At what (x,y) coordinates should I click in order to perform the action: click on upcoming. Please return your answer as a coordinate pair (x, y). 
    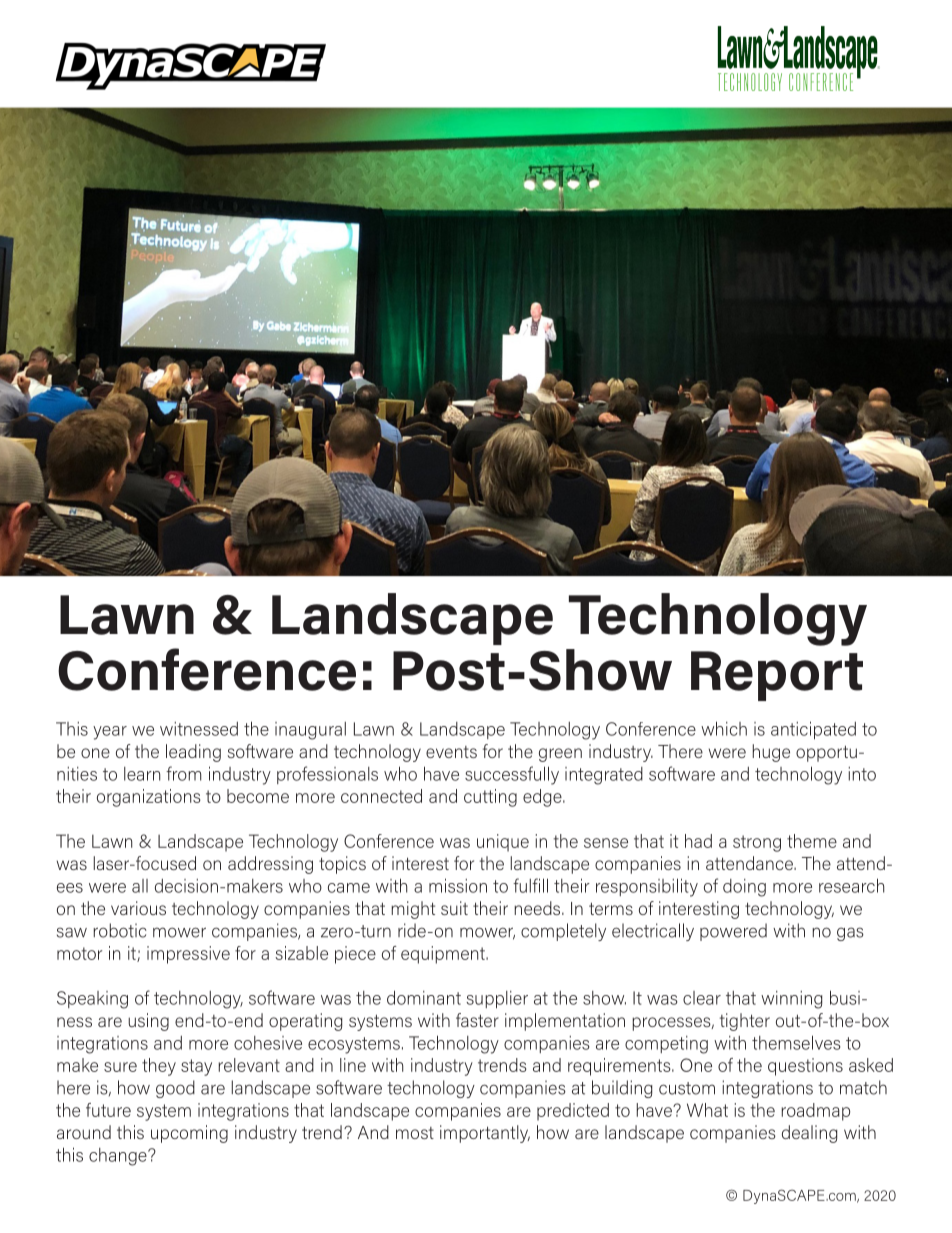
    Looking at the image, I should click on (189, 1134).
